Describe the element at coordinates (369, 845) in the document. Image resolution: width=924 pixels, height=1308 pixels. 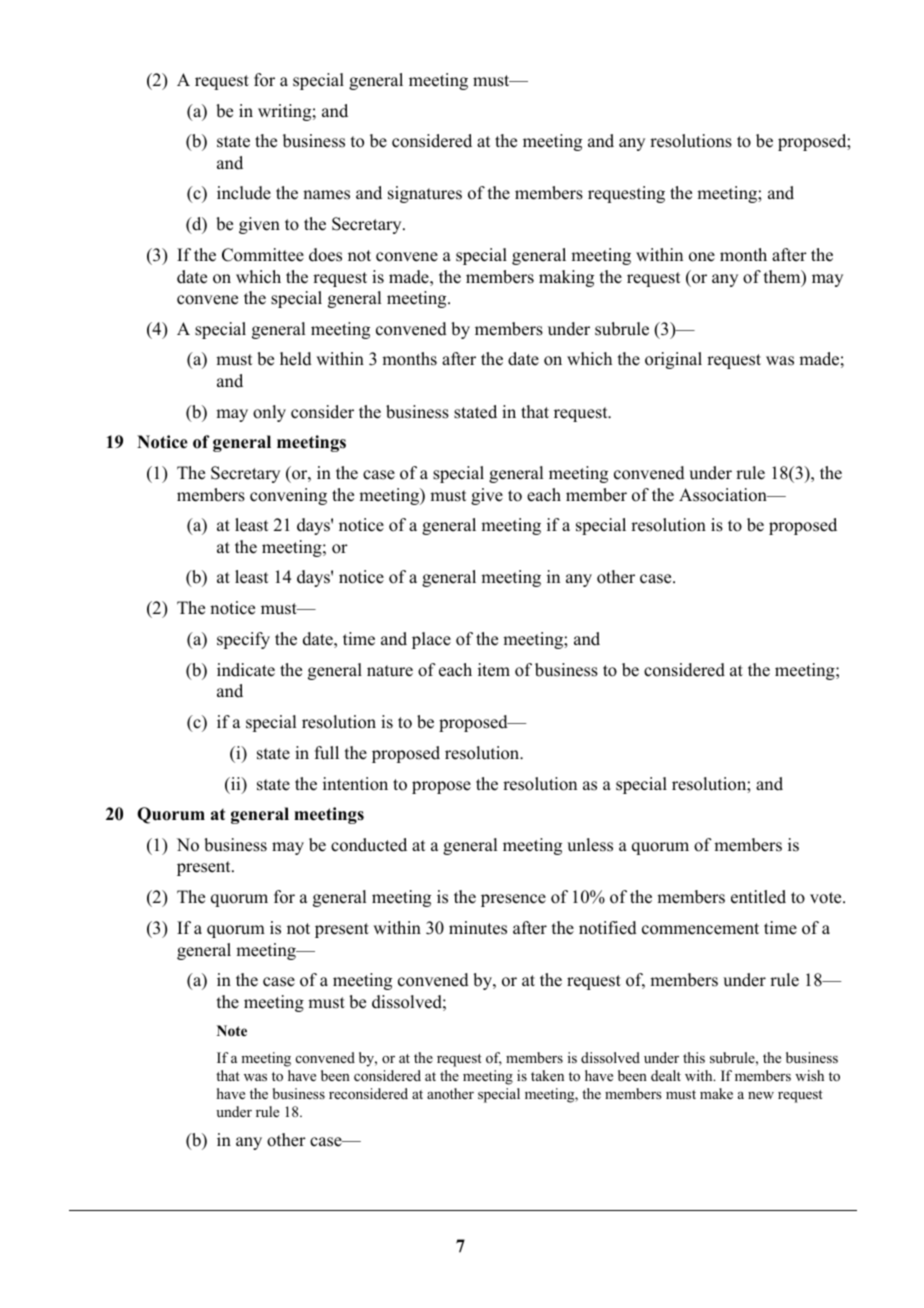
I see `conducted` at that location.
